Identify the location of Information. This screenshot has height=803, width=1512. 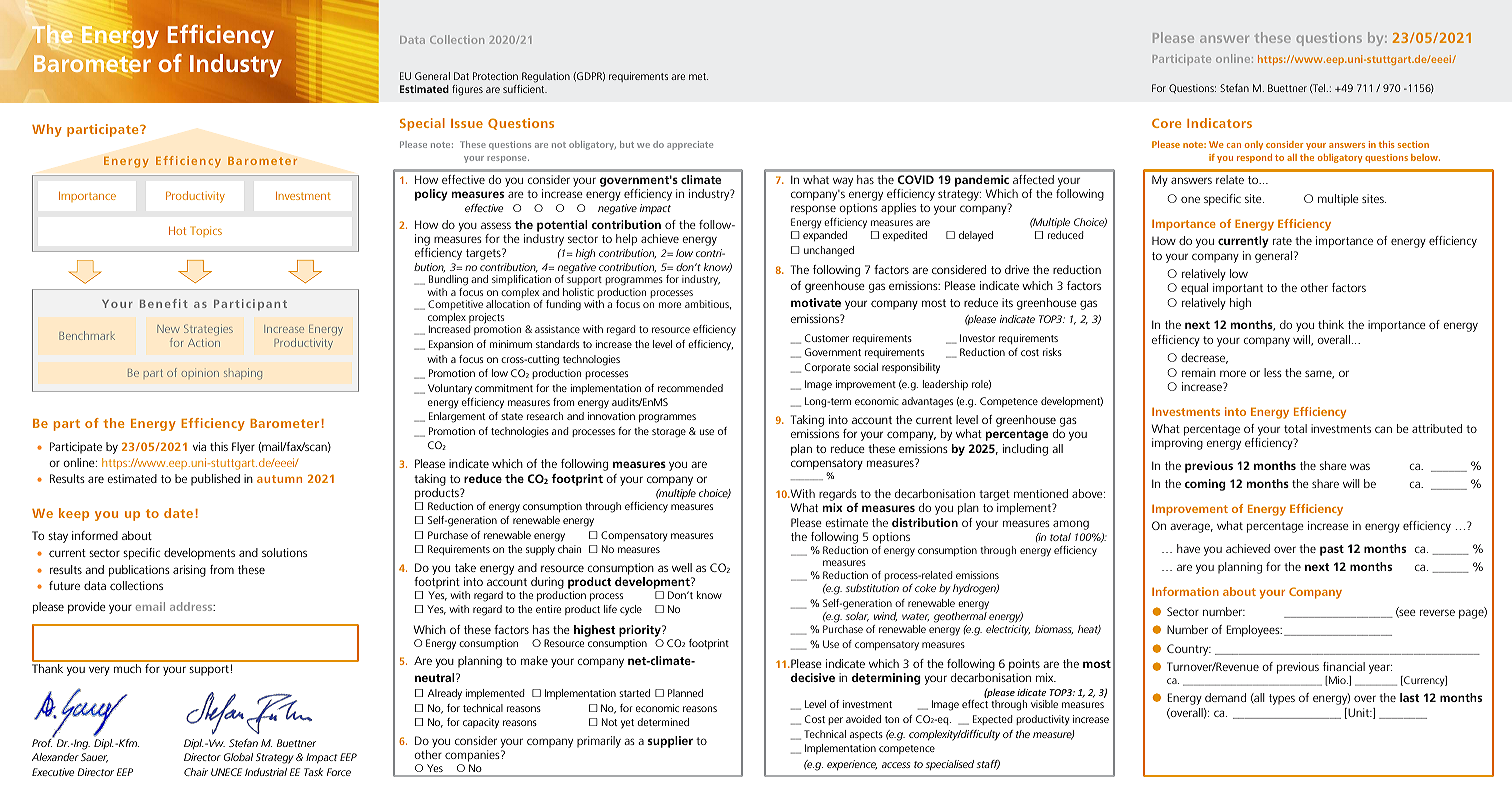
(1185, 591).
